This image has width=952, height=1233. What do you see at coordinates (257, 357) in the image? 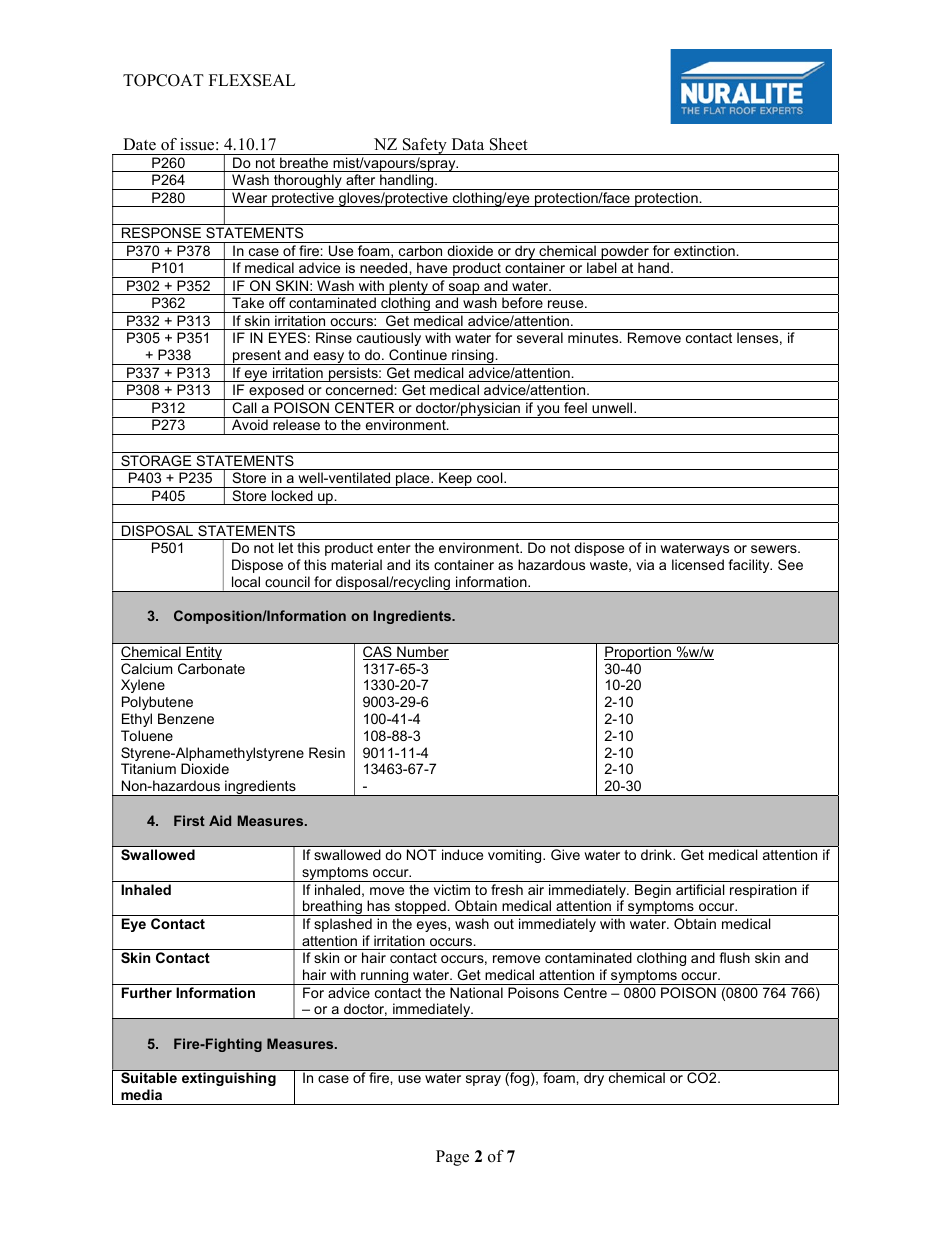
I see `present` at bounding box center [257, 357].
